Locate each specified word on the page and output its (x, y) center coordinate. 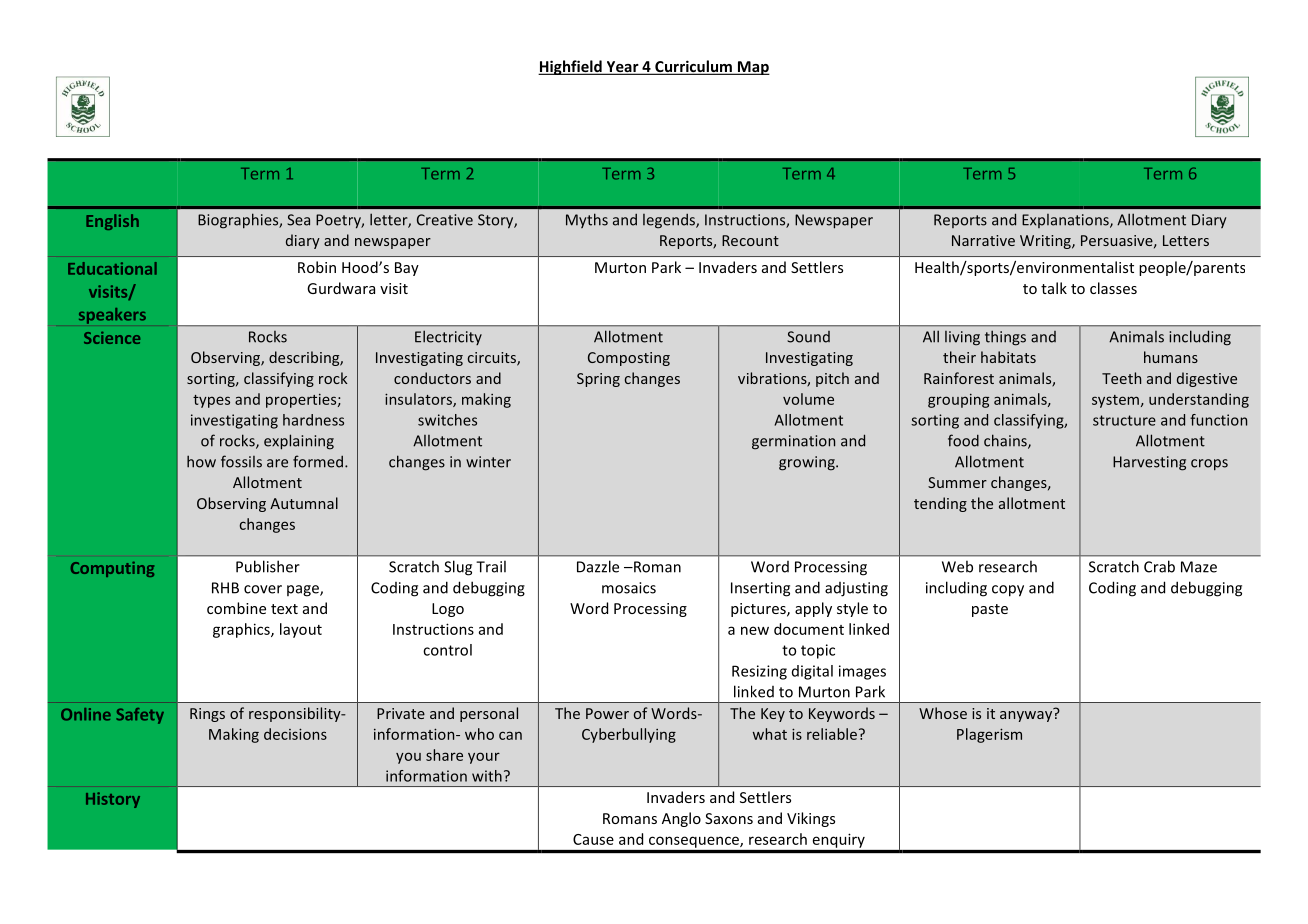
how (201, 461)
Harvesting (1149, 463)
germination (793, 442)
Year (622, 68)
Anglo (681, 819)
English (112, 222)
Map (753, 68)
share (444, 755)
